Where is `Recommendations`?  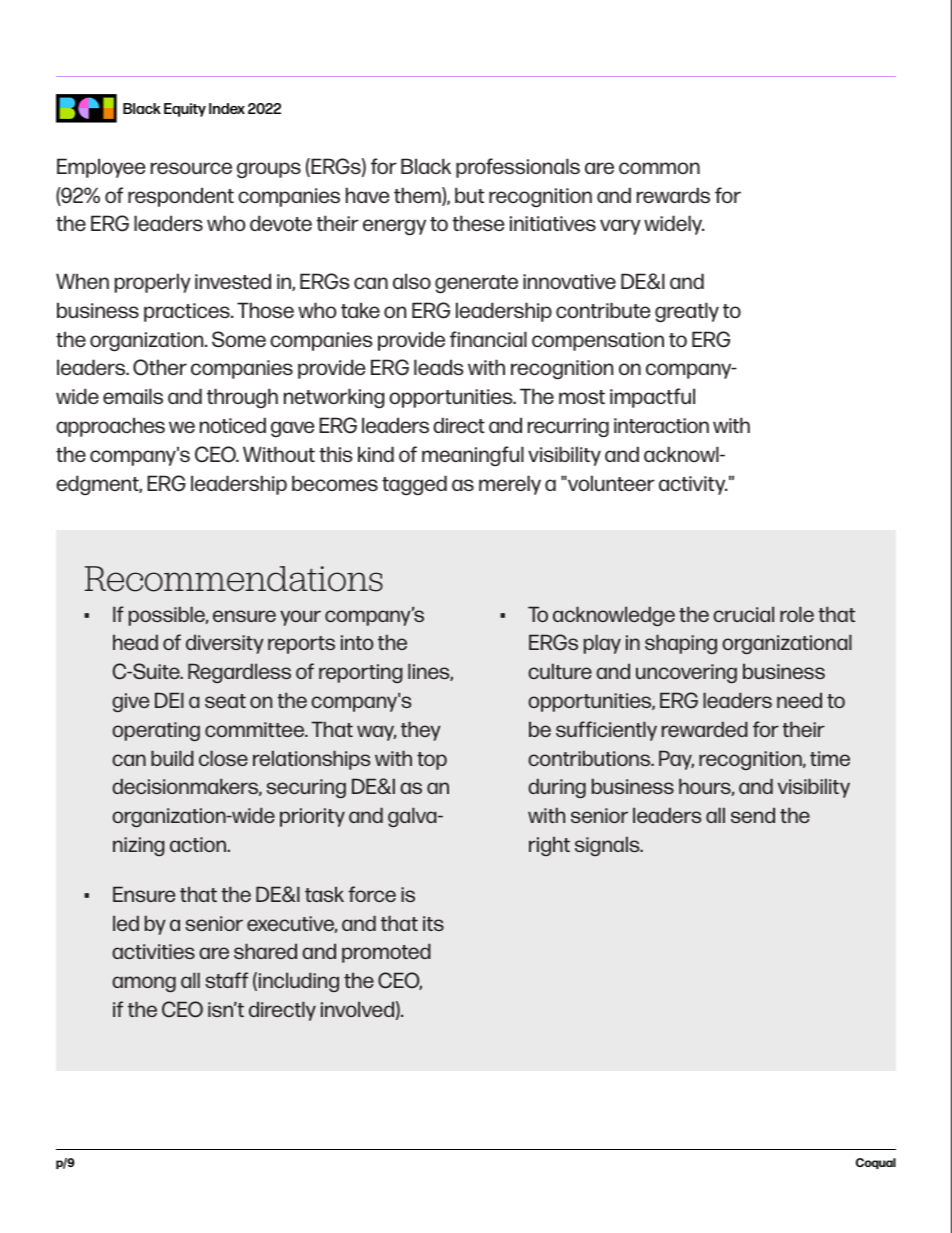
Recommendations is located at coordinates (234, 579).
